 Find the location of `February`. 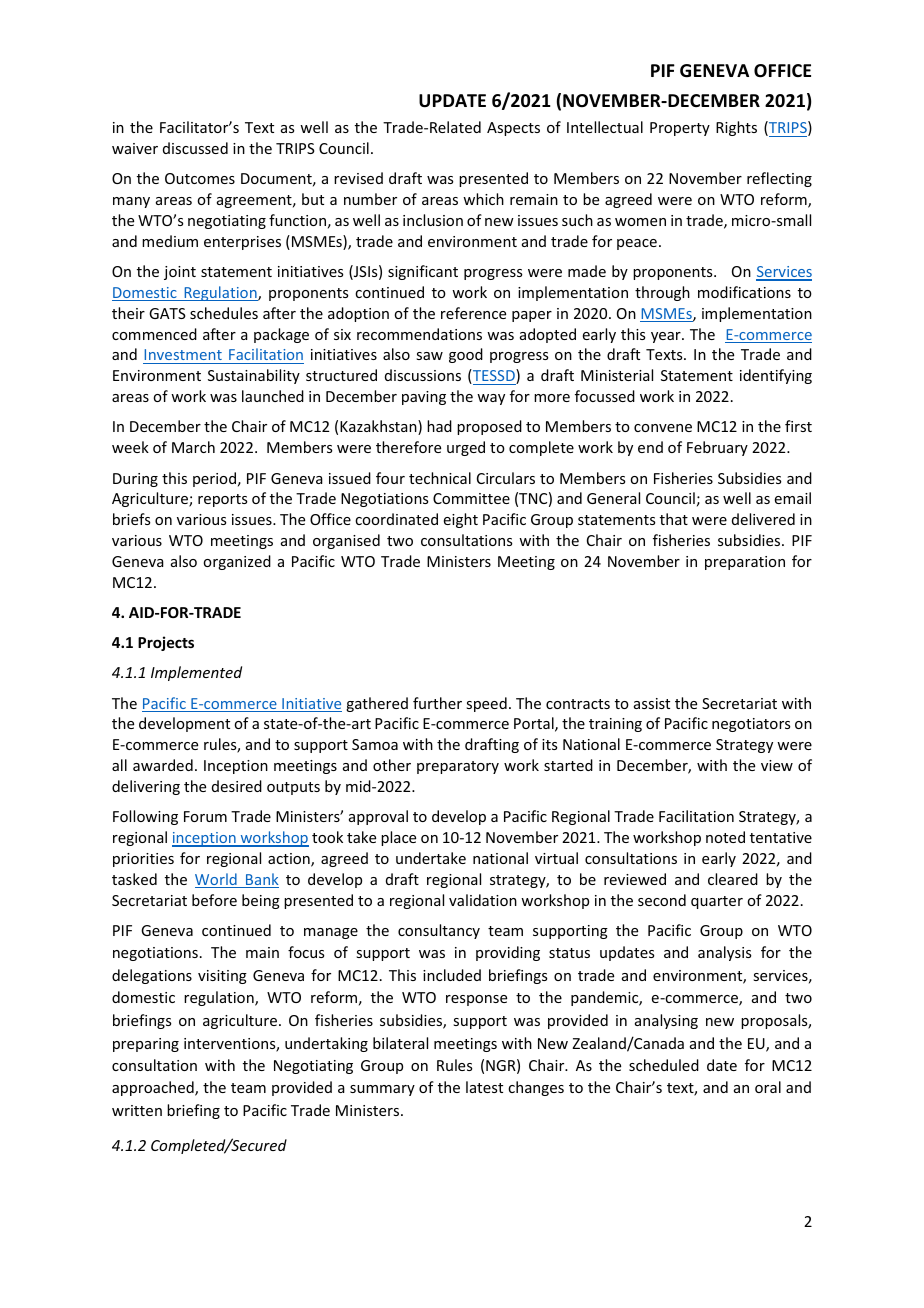

February is located at coordinates (717, 448).
